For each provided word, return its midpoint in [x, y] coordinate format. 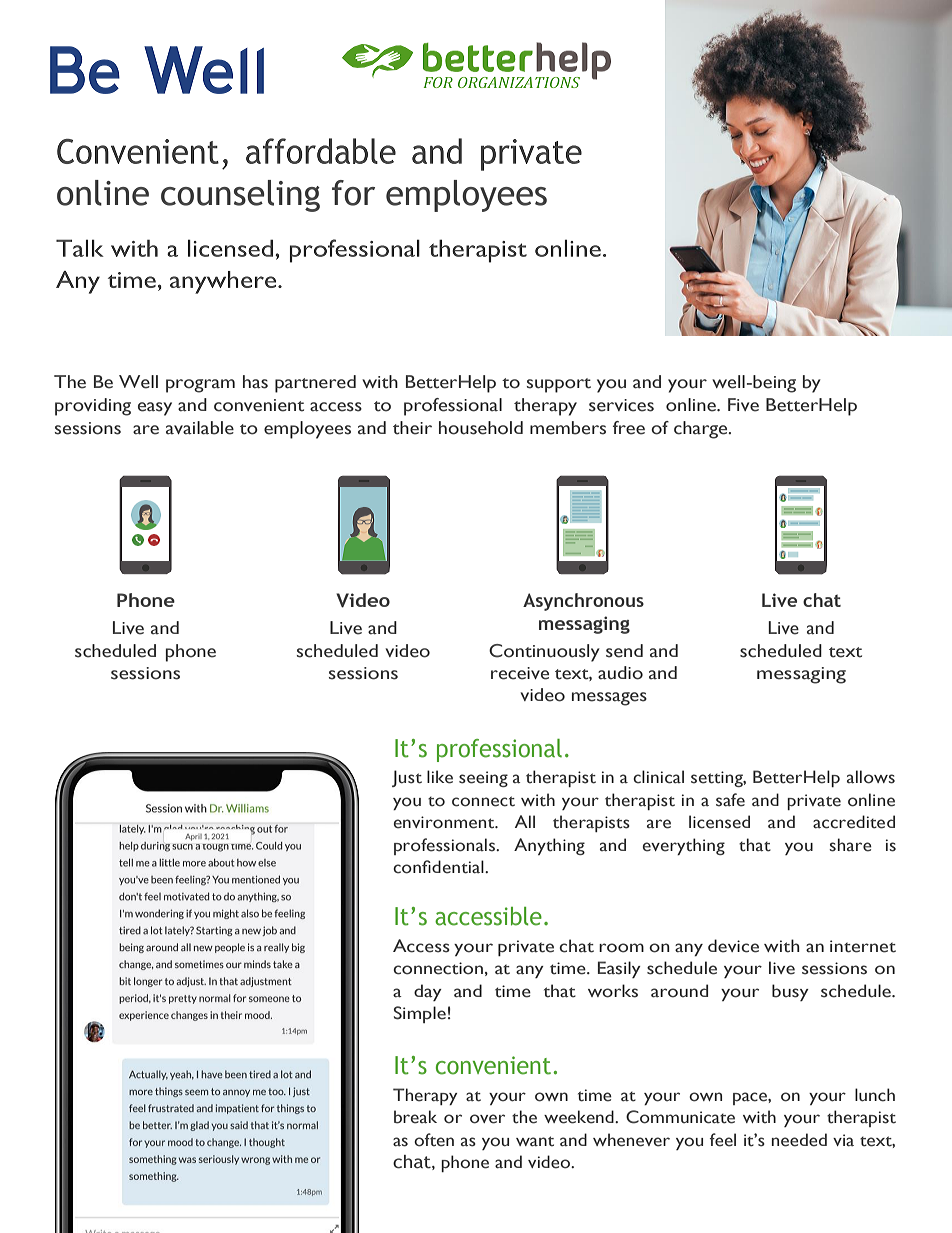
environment [445, 822]
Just [407, 778]
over [487, 1119]
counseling [240, 196]
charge [702, 430]
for [353, 193]
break [415, 1117]
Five [743, 405]
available [200, 428]
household [481, 428]
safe [730, 800]
